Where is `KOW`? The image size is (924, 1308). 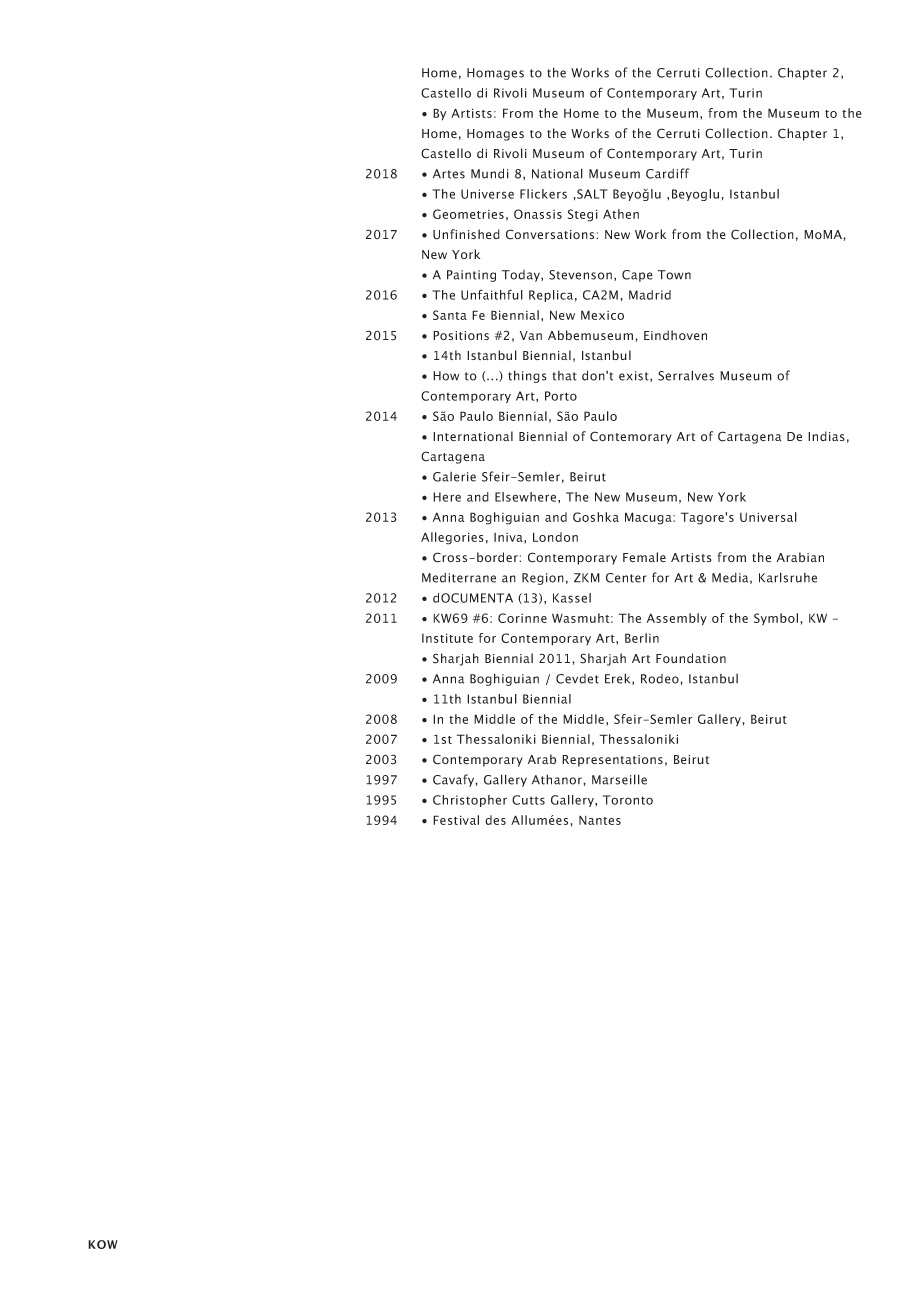
KOW is located at coordinates (103, 1244).
